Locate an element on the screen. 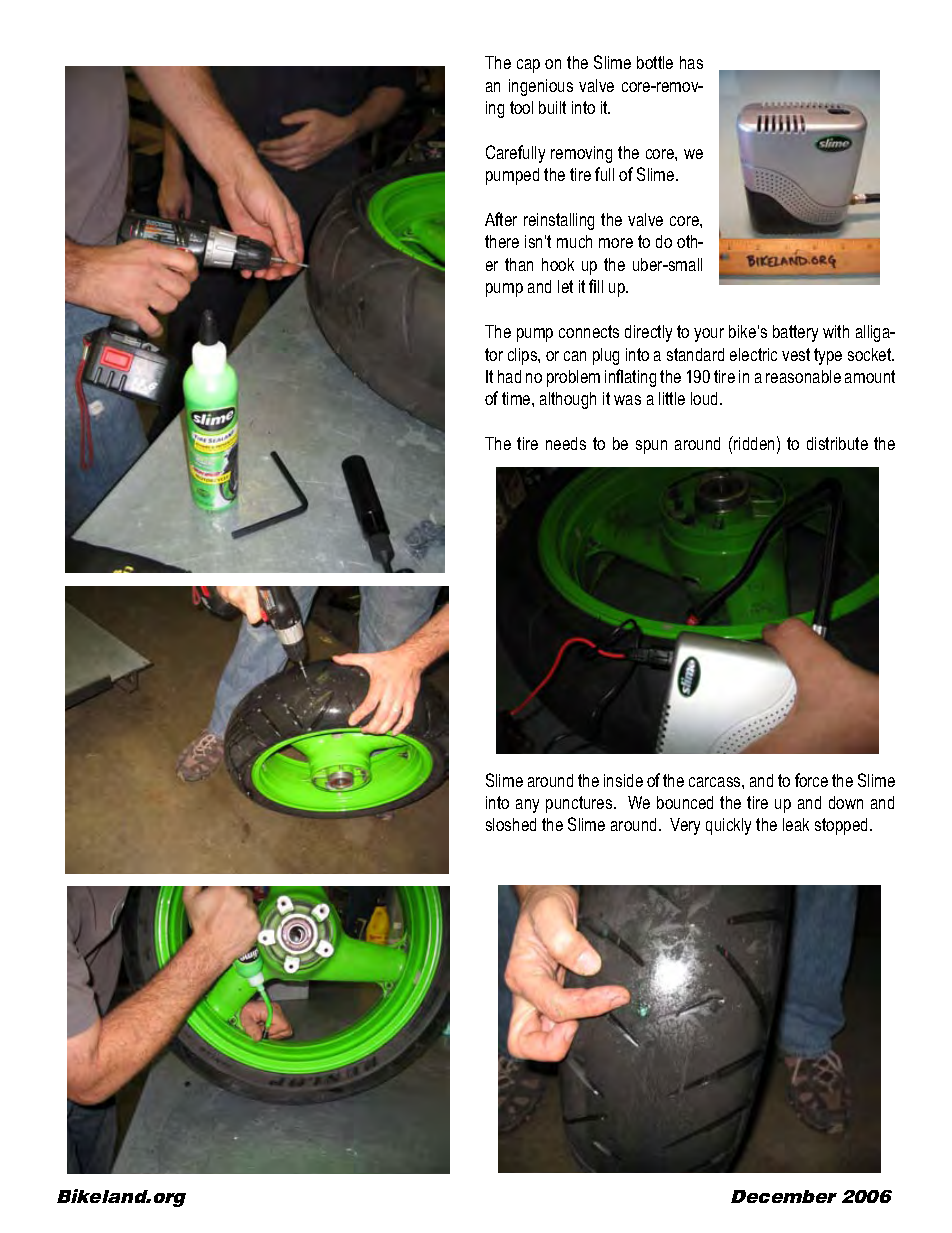 This screenshot has width=952, height=1233. with is located at coordinates (836, 331).
